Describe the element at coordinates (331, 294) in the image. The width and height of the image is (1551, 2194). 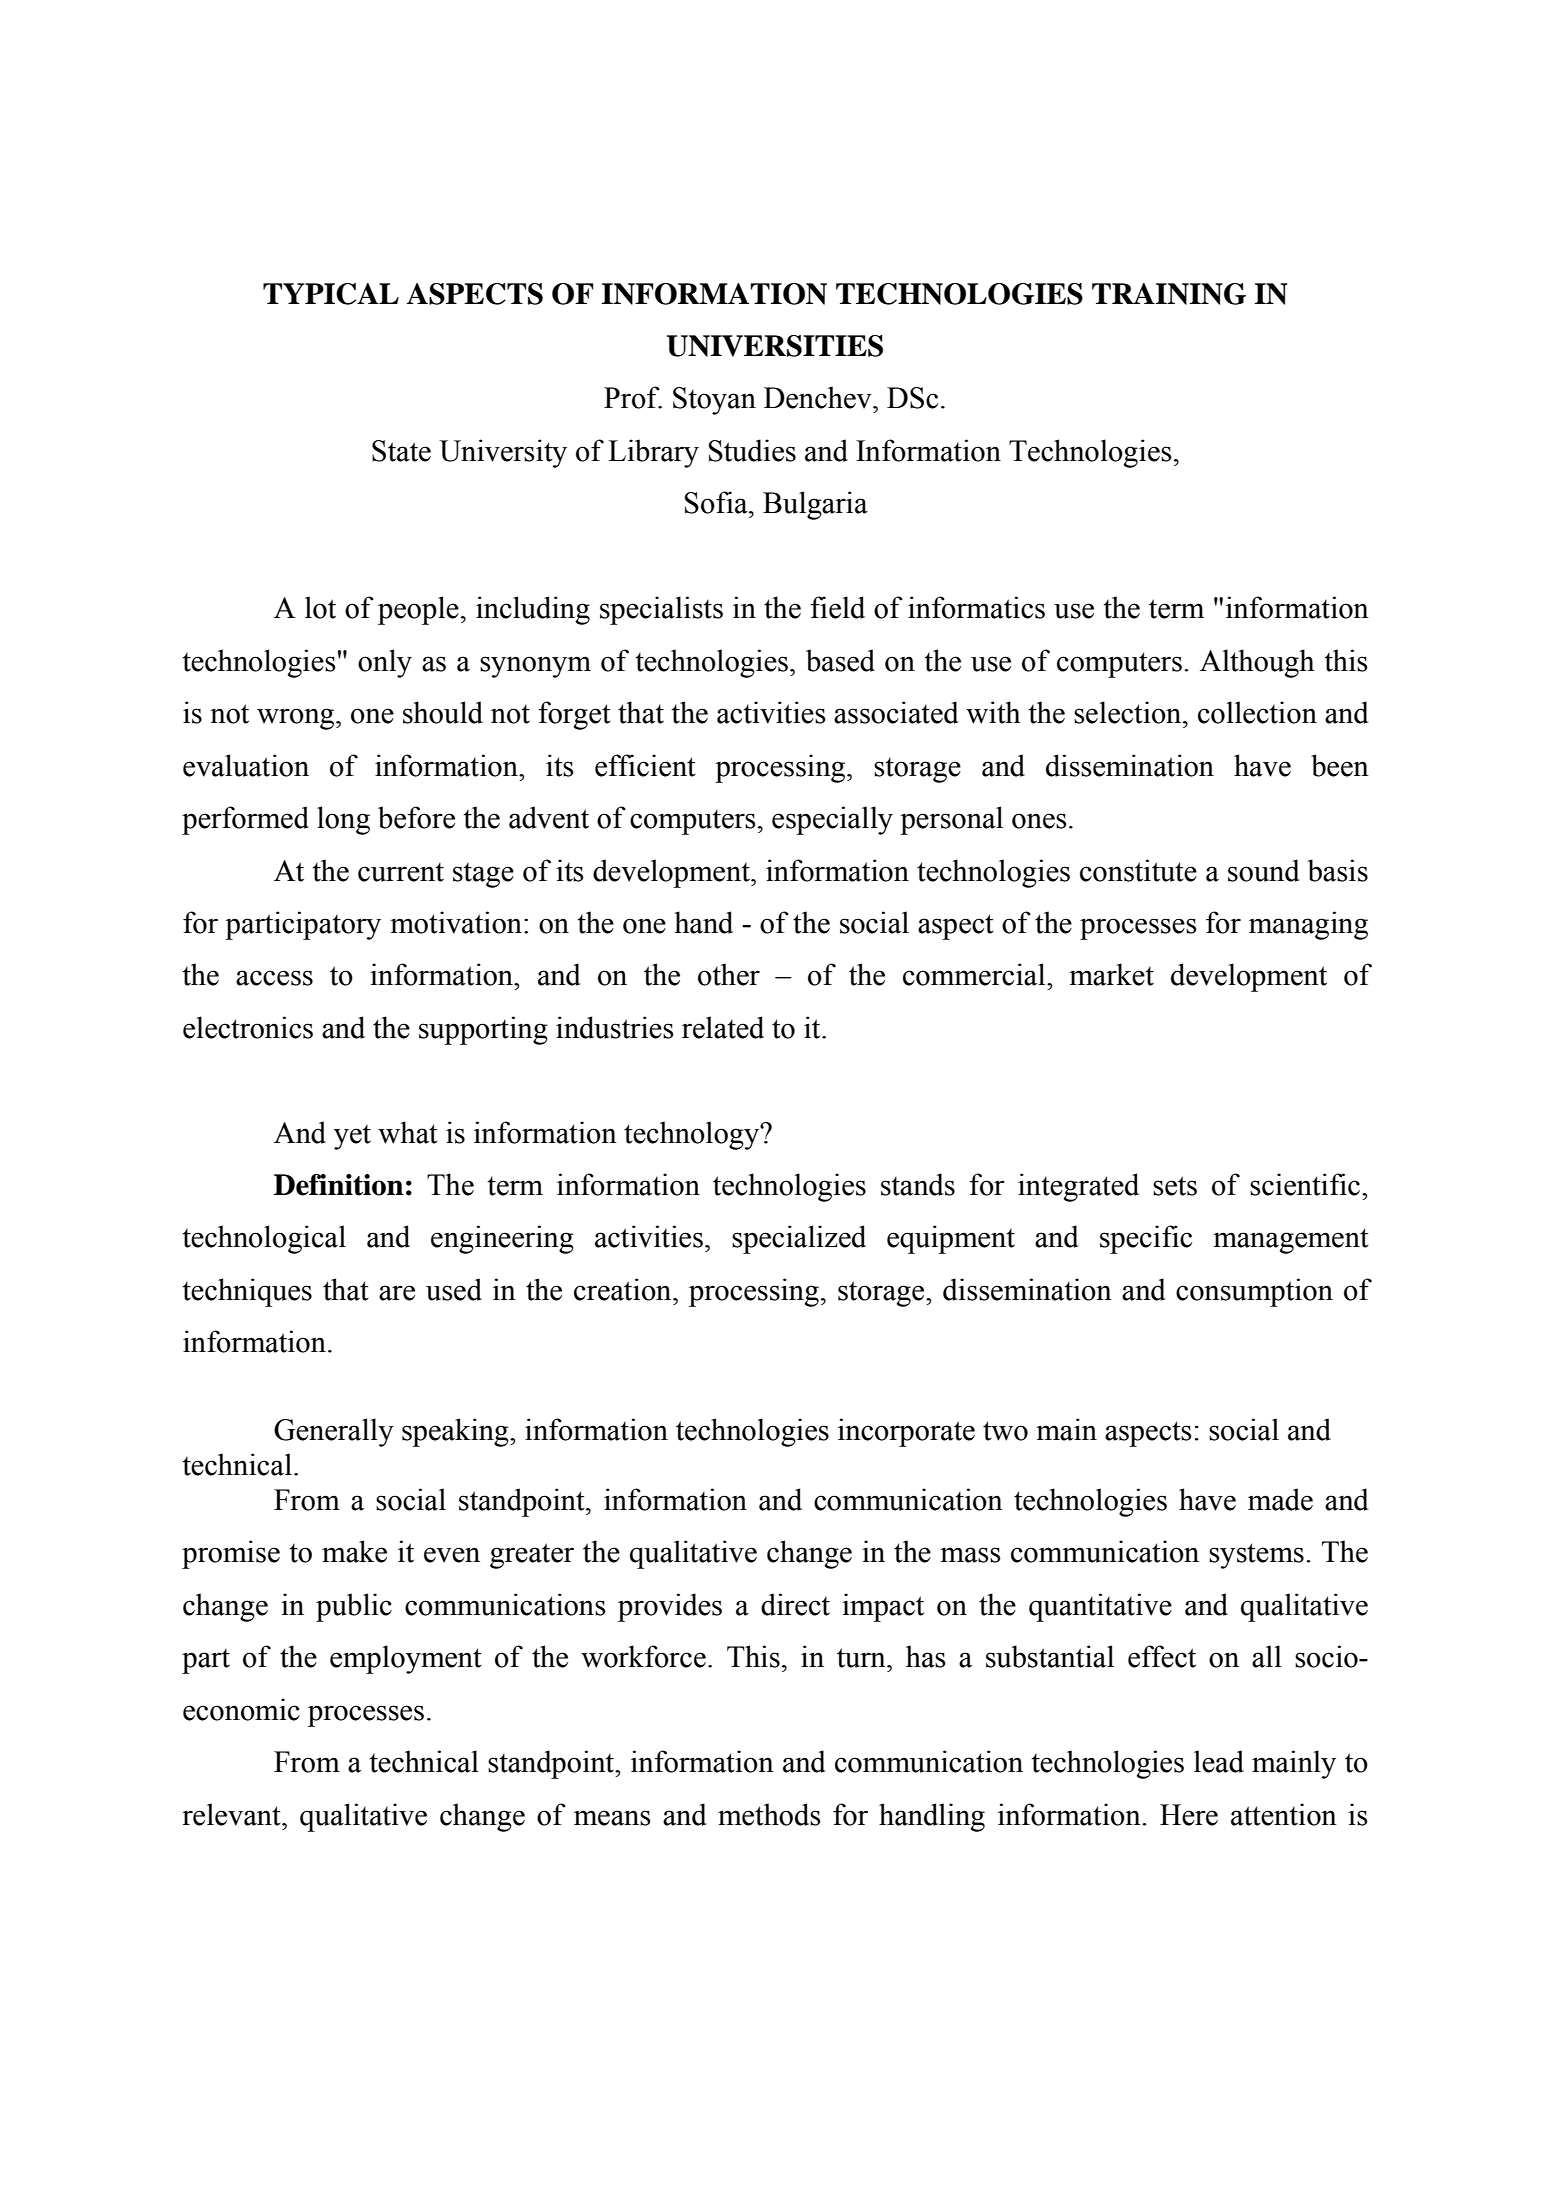
I see `TYPICAL` at that location.
